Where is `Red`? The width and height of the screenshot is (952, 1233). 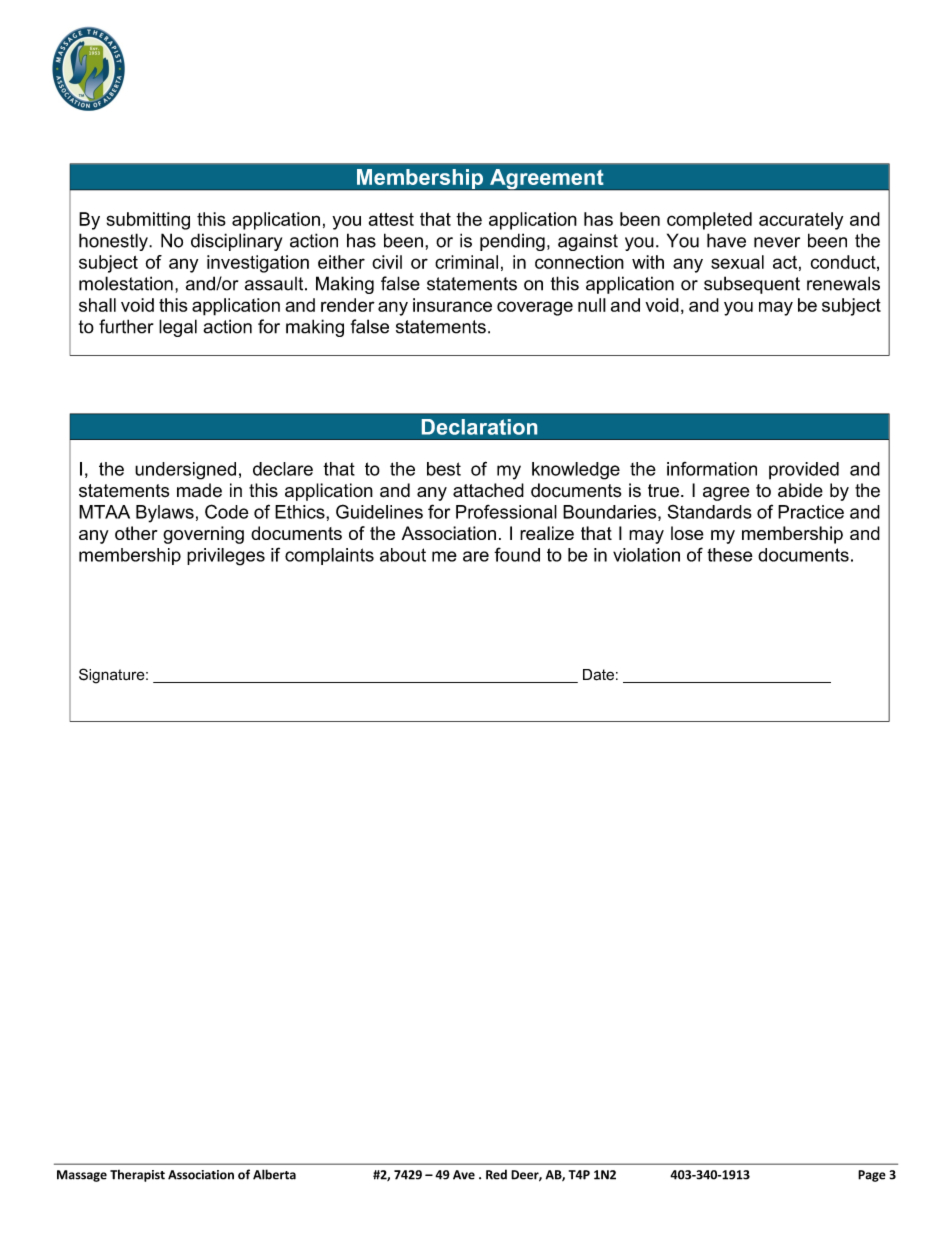 Red is located at coordinates (496, 1174).
